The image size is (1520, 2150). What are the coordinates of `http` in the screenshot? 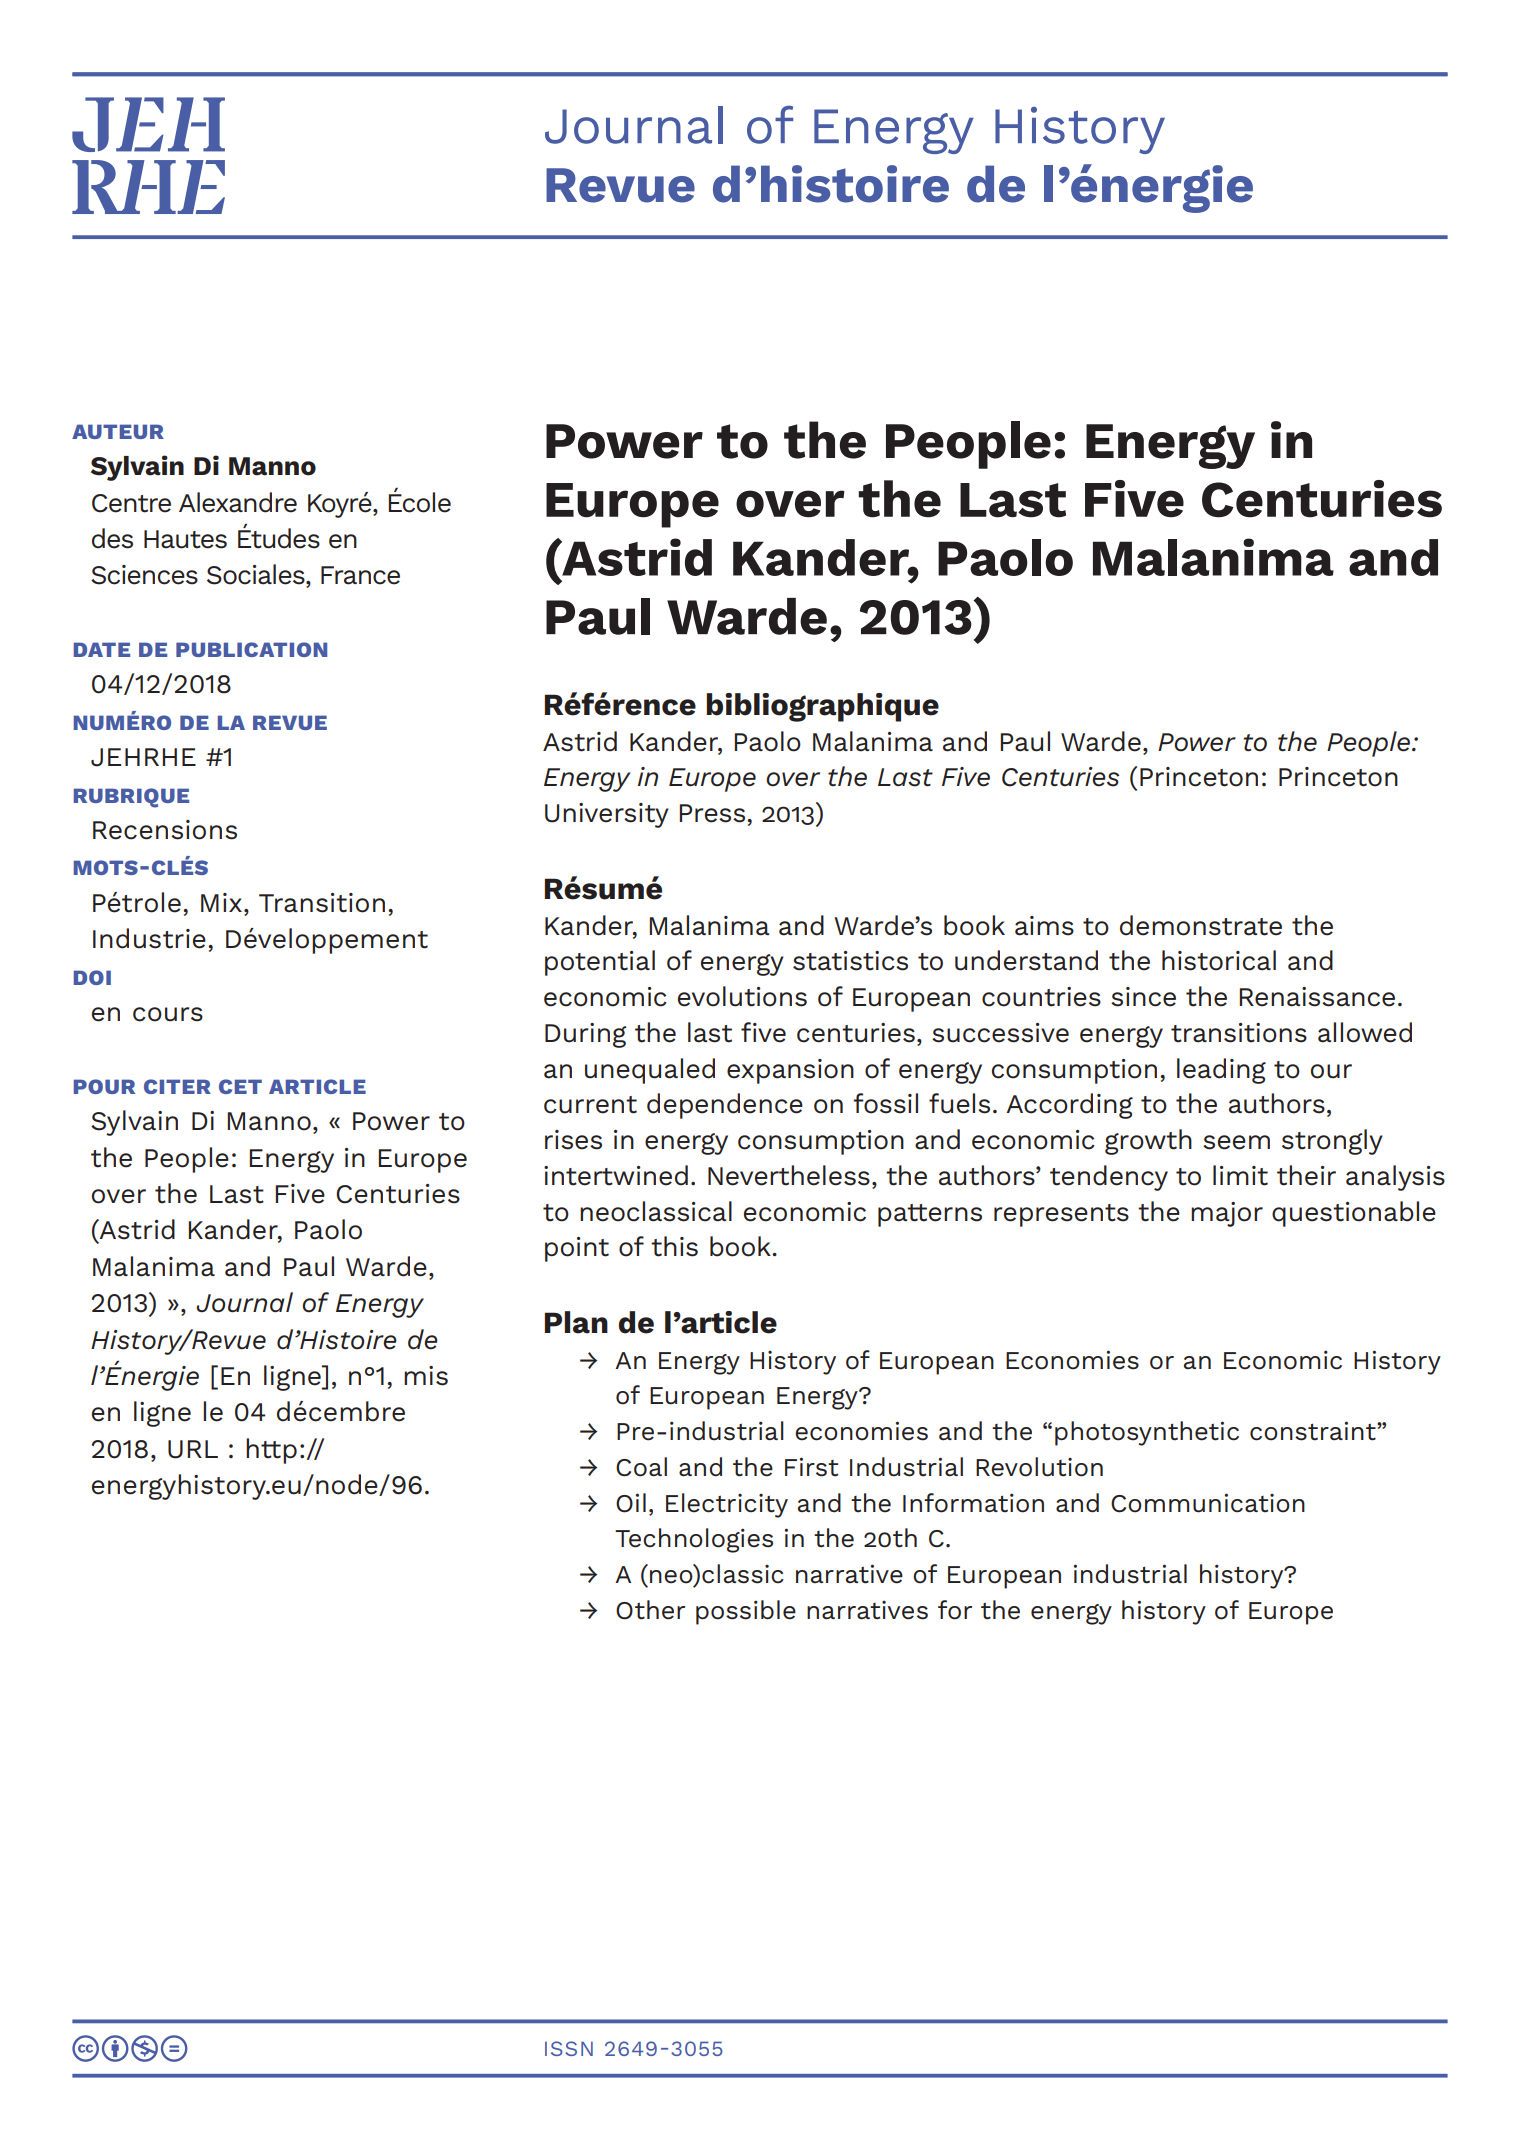 It's located at (271, 1451).
